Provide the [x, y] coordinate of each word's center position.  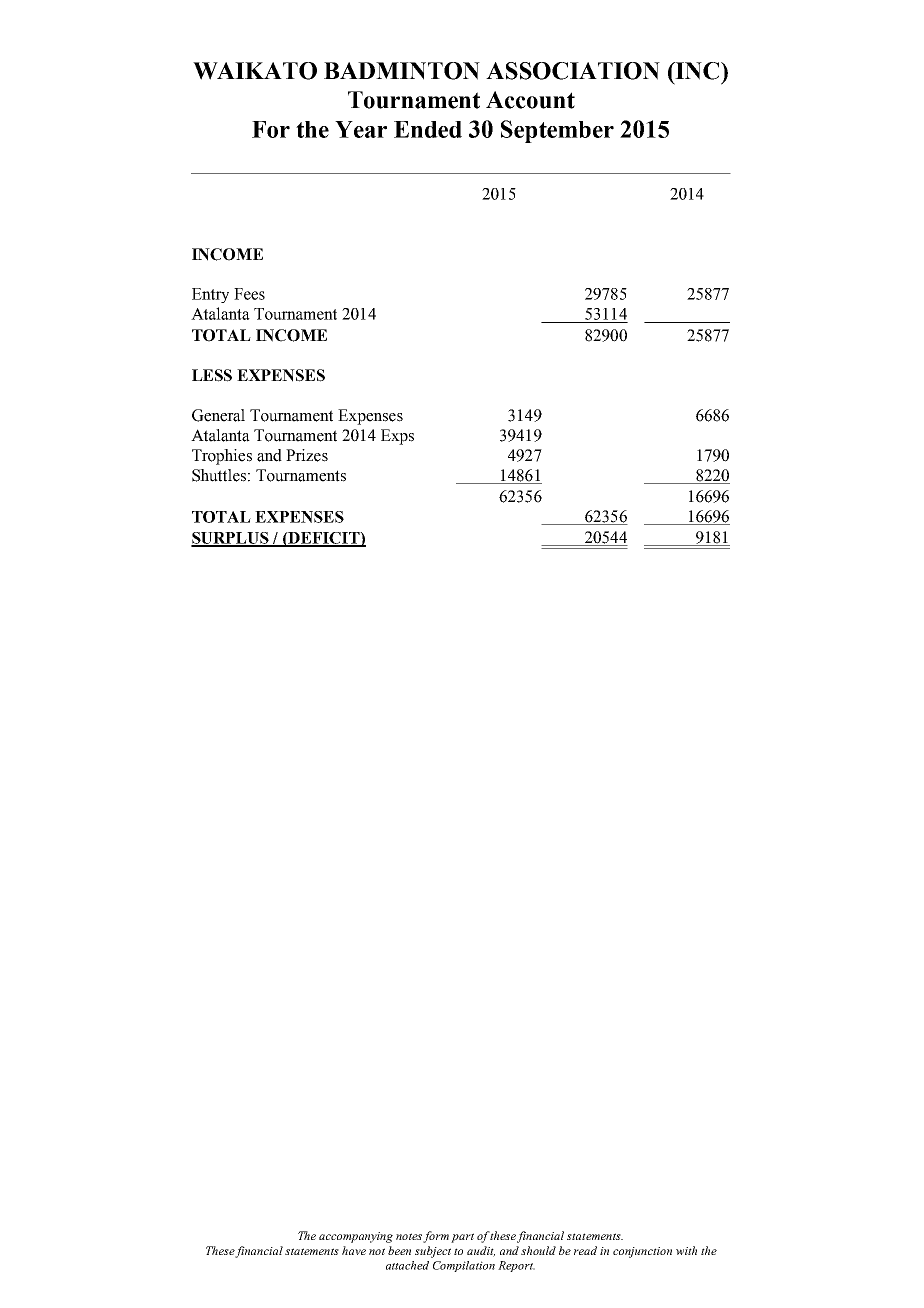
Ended [428, 129]
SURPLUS [231, 539]
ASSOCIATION [573, 71]
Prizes [307, 455]
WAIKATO [255, 71]
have [354, 1250]
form [436, 1237]
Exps [397, 437]
